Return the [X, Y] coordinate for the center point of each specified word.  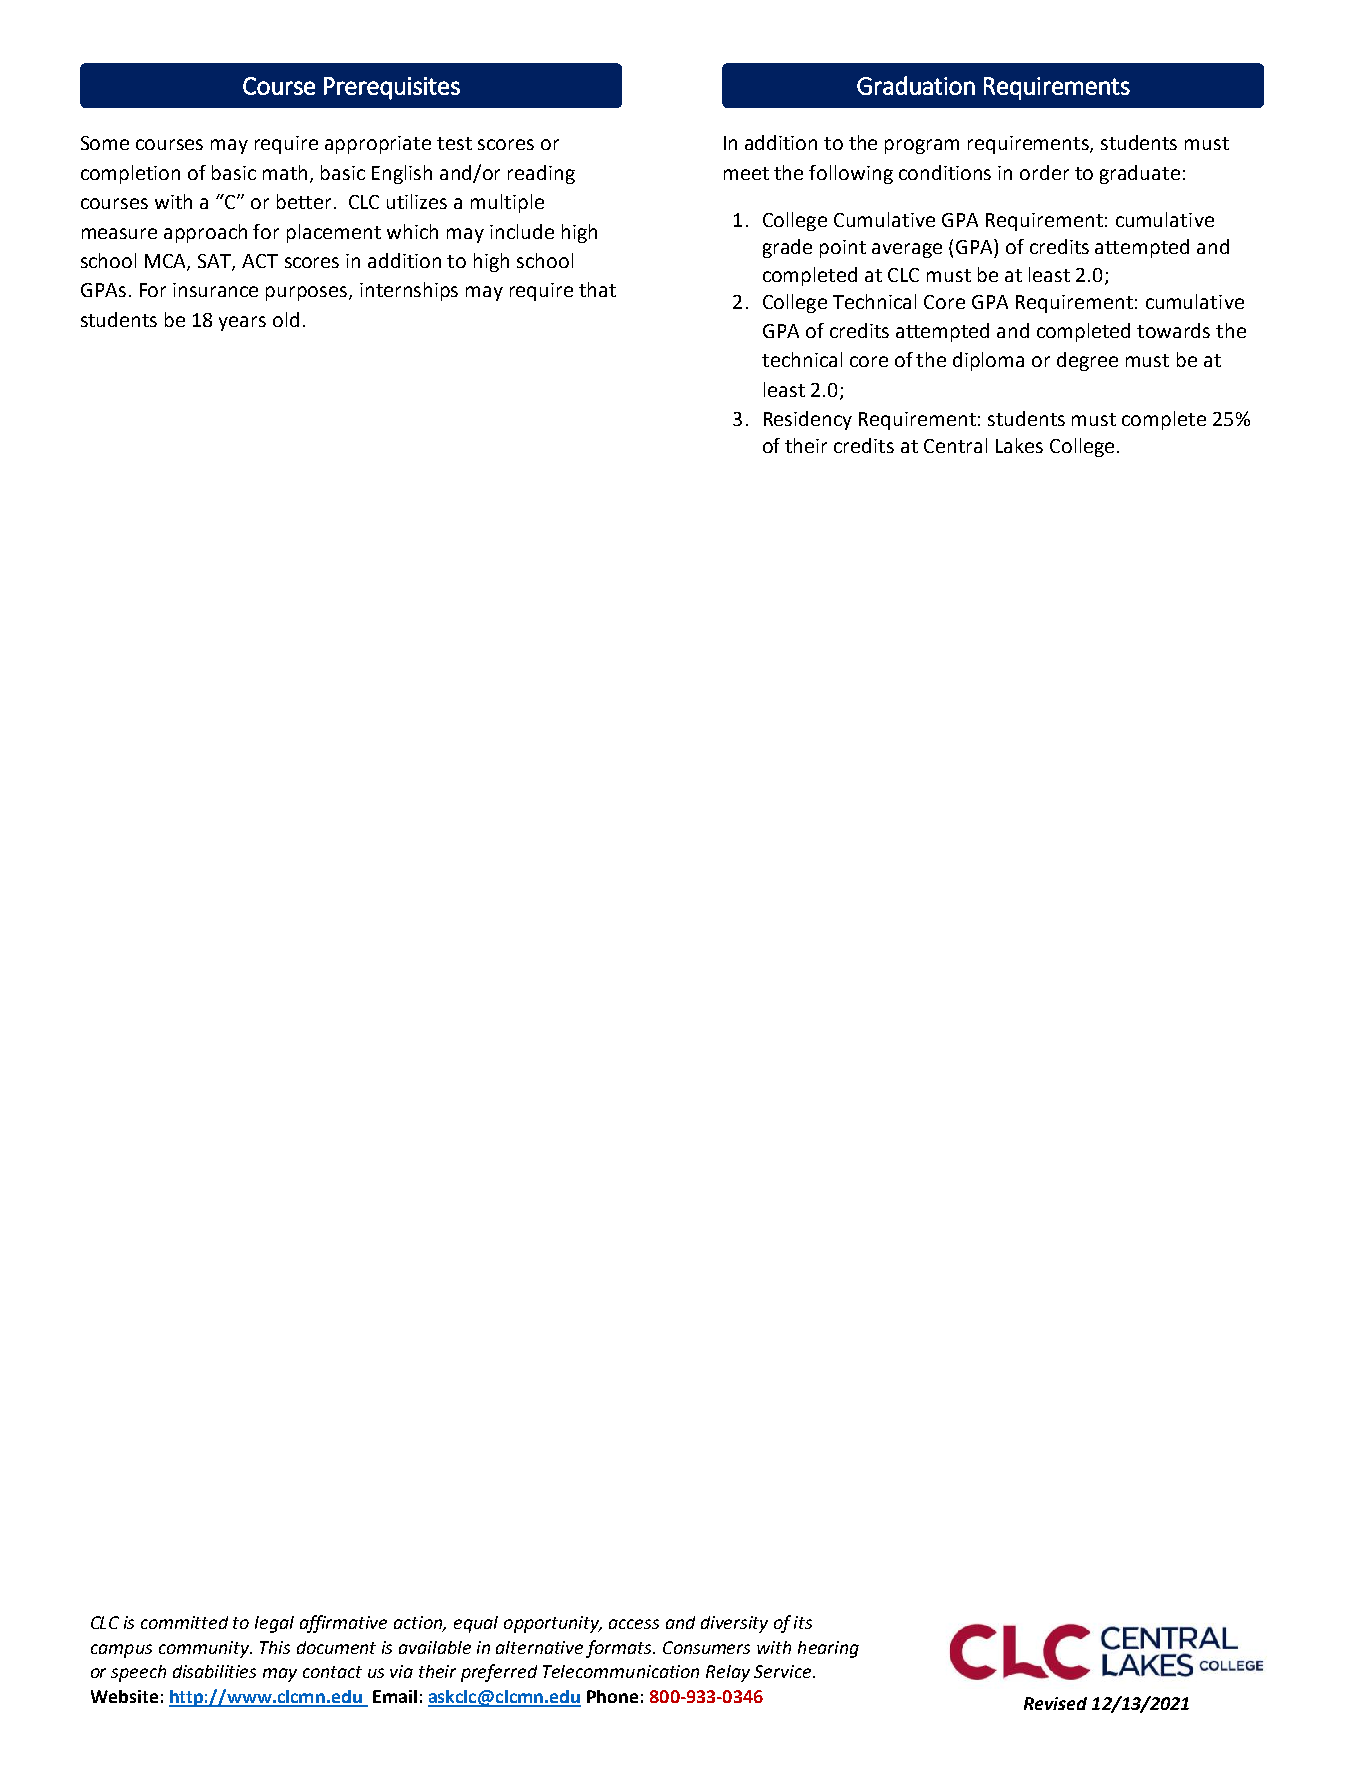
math [287, 173]
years [242, 323]
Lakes [1019, 445]
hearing [828, 1649]
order [1044, 172]
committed [184, 1622]
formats [620, 1649]
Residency [808, 420]
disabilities [214, 1671]
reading [541, 174]
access [634, 1624]
